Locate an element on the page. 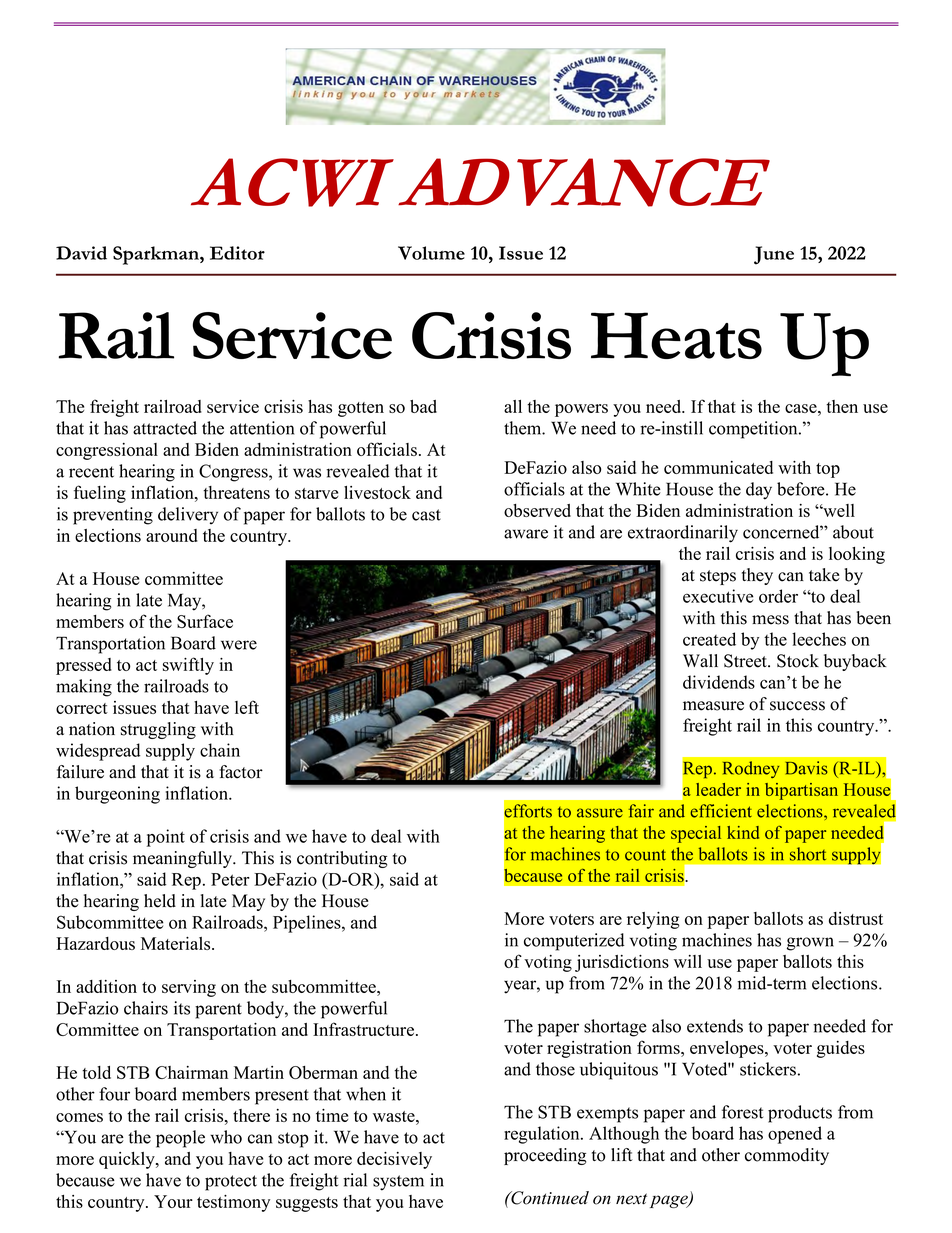 The width and height of the document is (952, 1233). success is located at coordinates (797, 706).
